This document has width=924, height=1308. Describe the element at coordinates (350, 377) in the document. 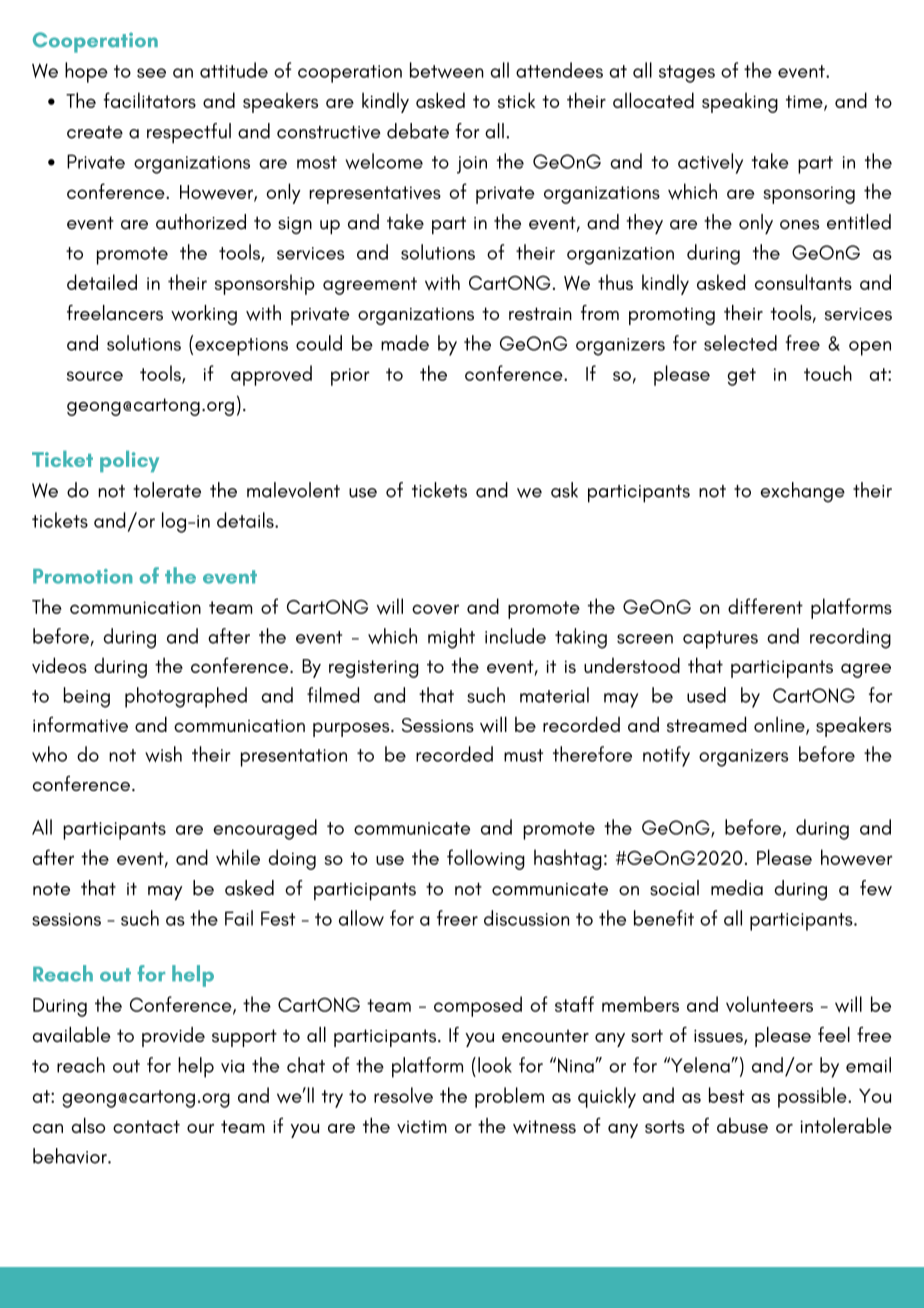

I see `prior` at that location.
